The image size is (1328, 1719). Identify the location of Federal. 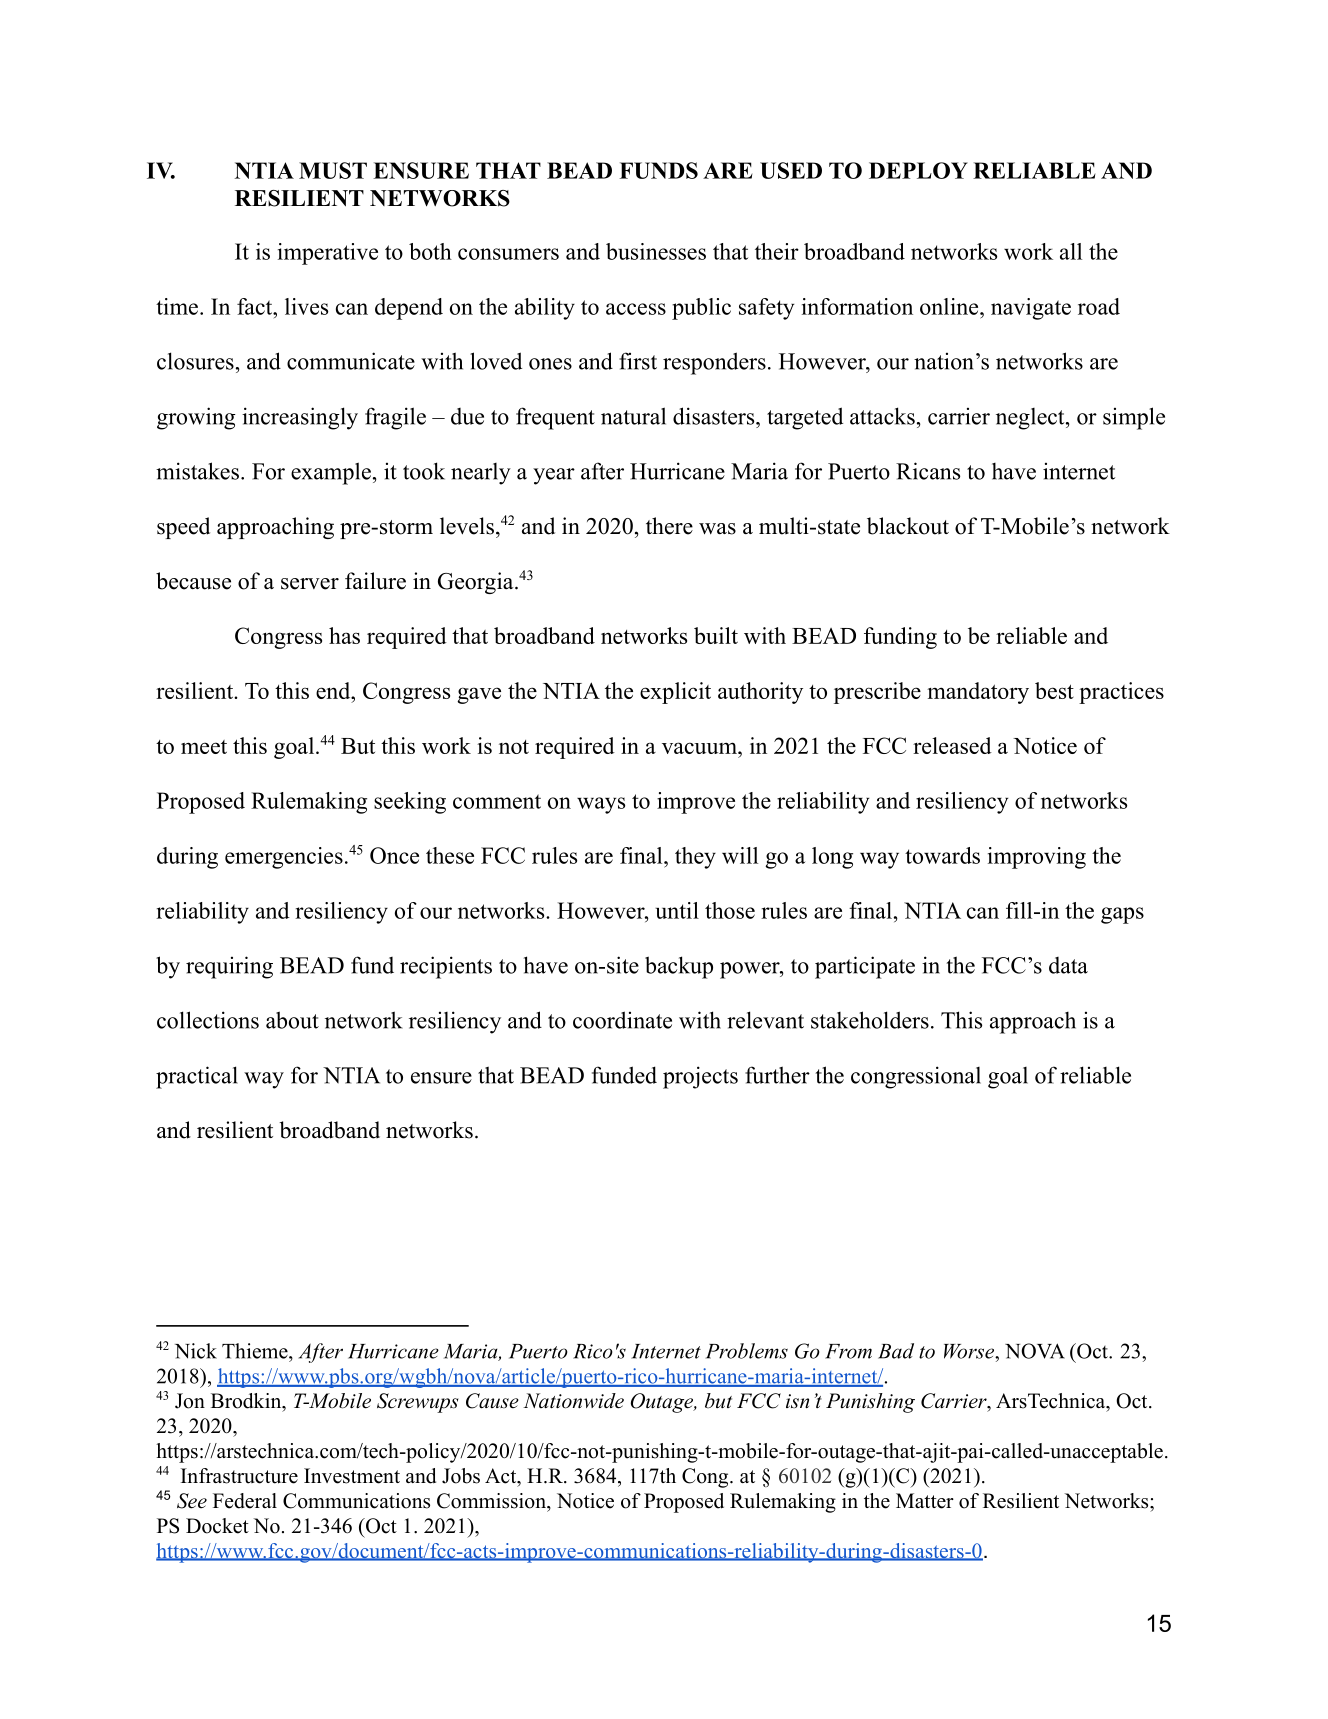
(245, 1501).
